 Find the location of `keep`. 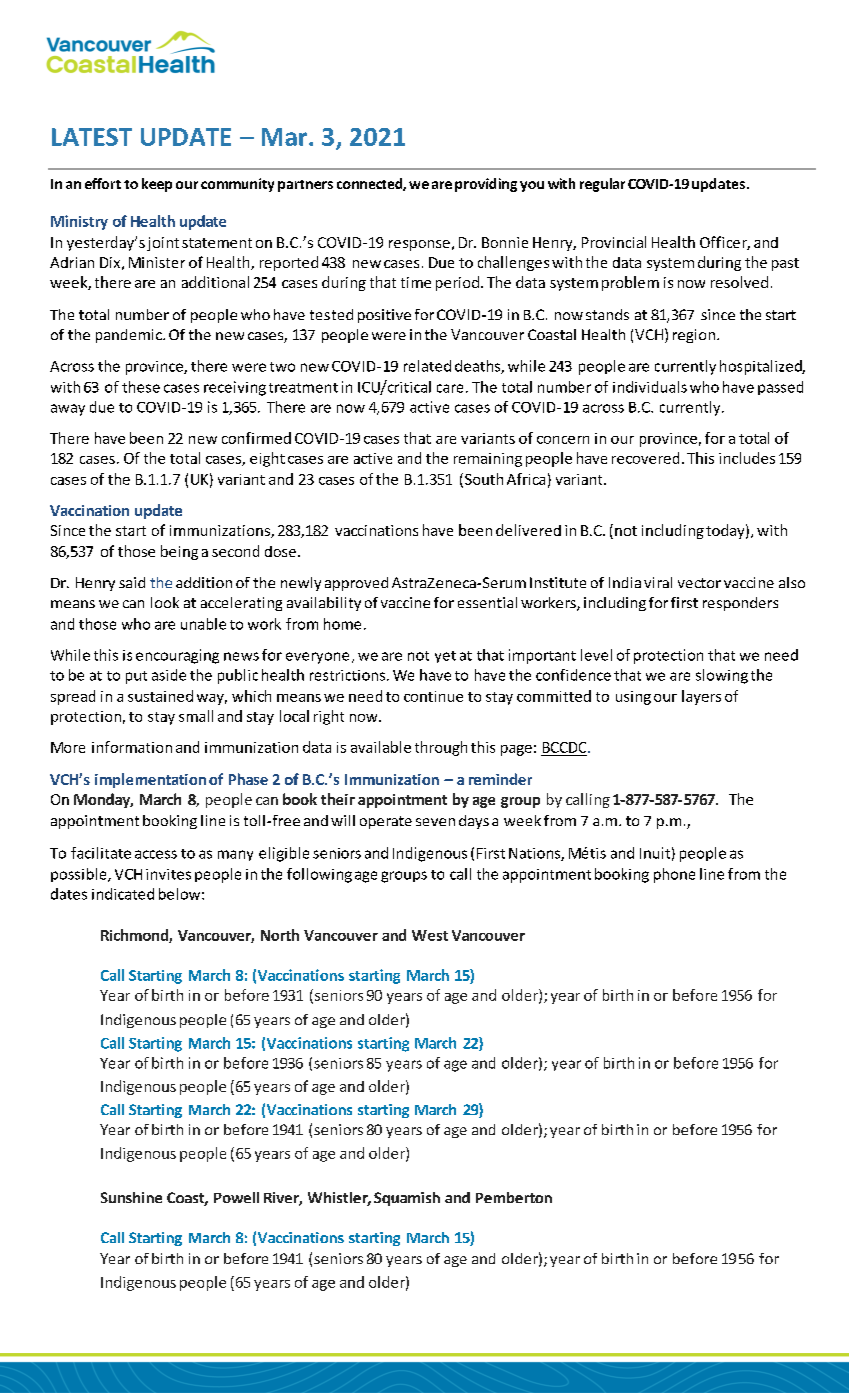

keep is located at coordinates (157, 185).
